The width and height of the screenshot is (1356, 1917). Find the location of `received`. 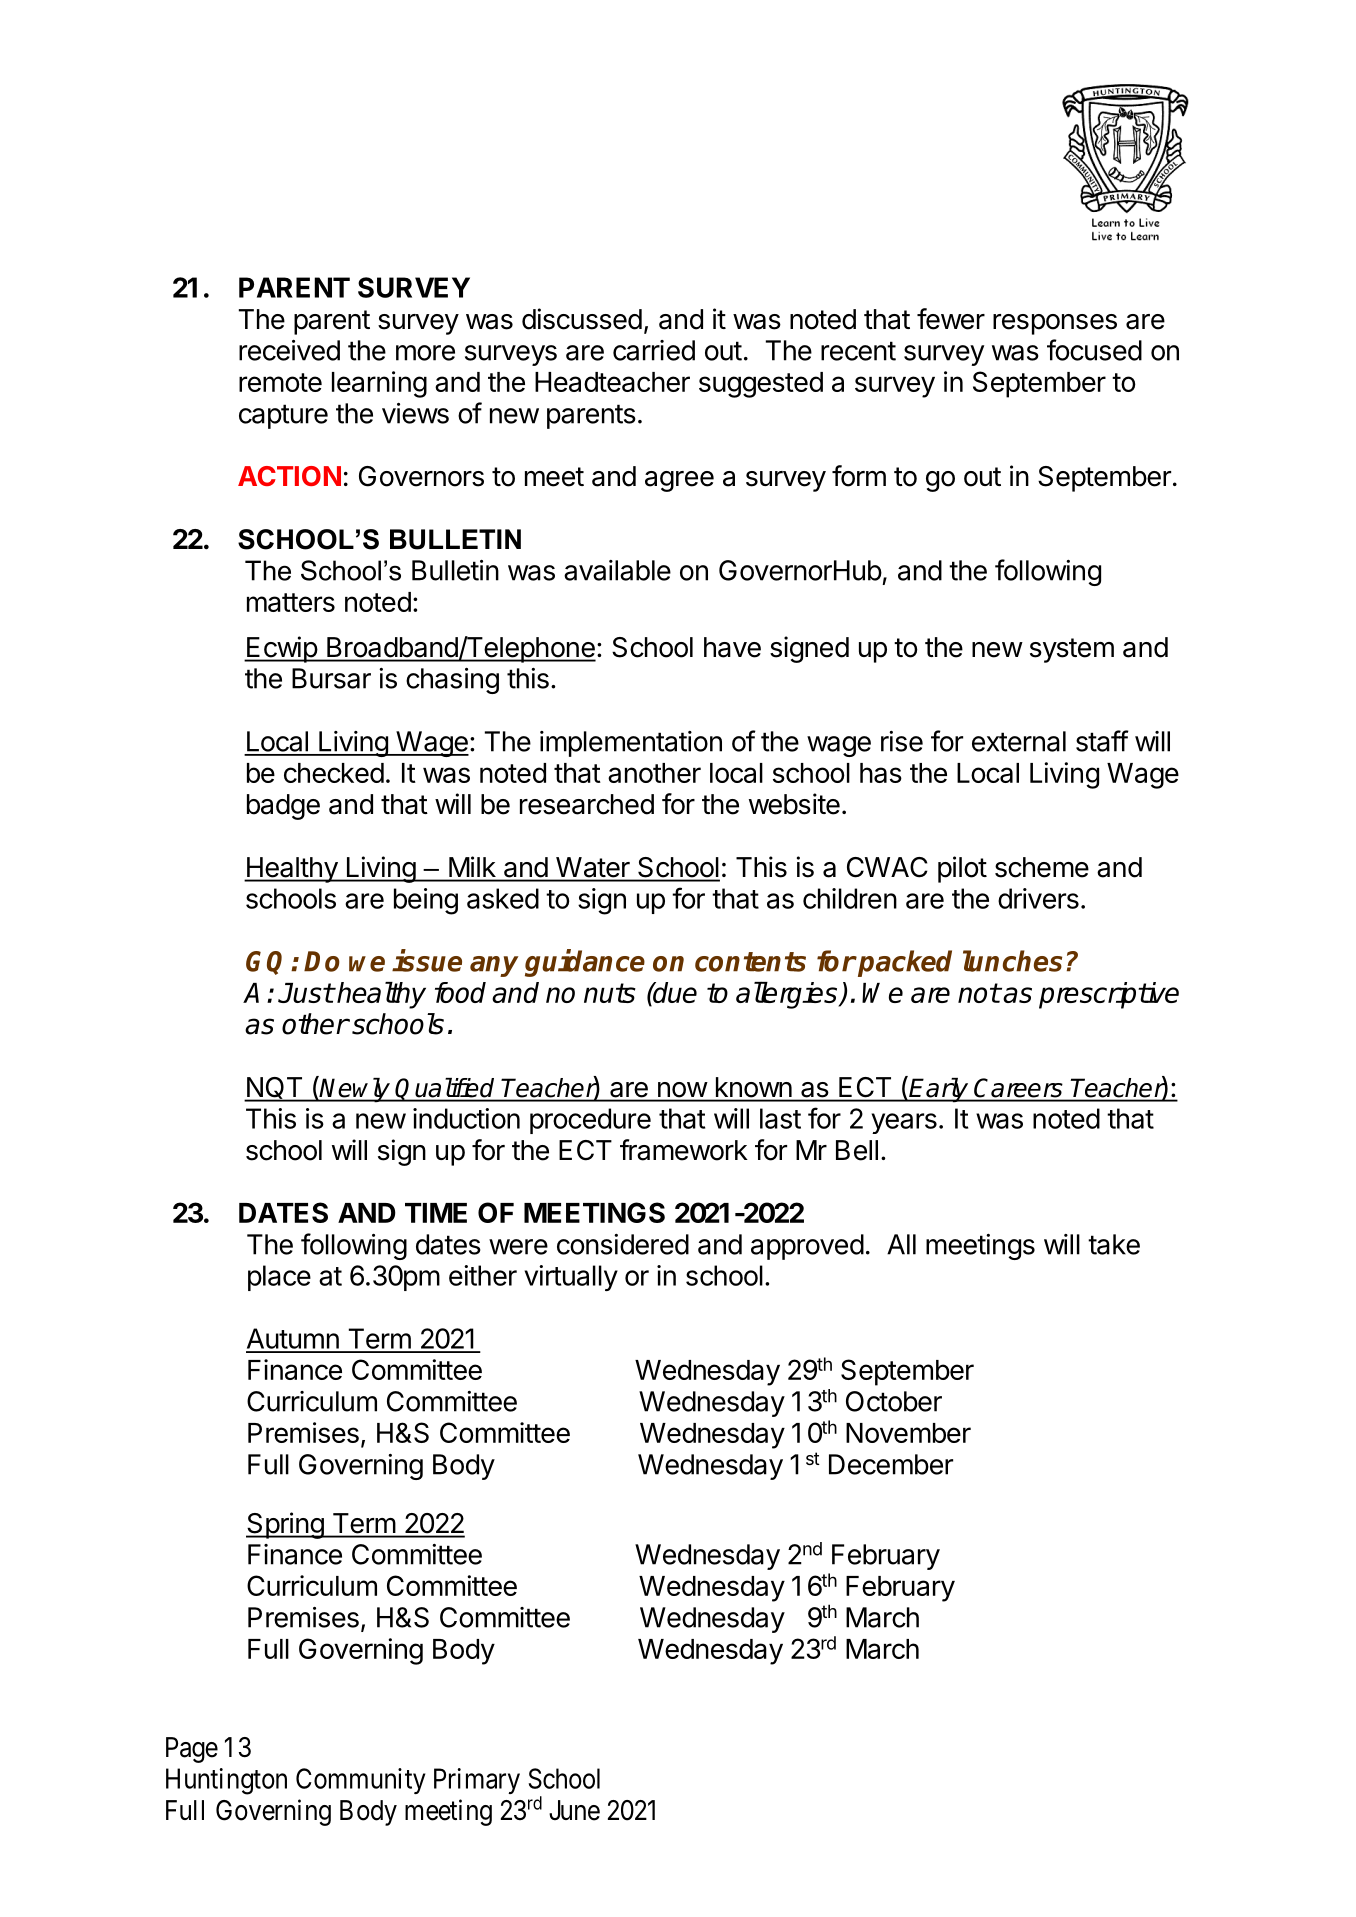

received is located at coordinates (289, 350).
